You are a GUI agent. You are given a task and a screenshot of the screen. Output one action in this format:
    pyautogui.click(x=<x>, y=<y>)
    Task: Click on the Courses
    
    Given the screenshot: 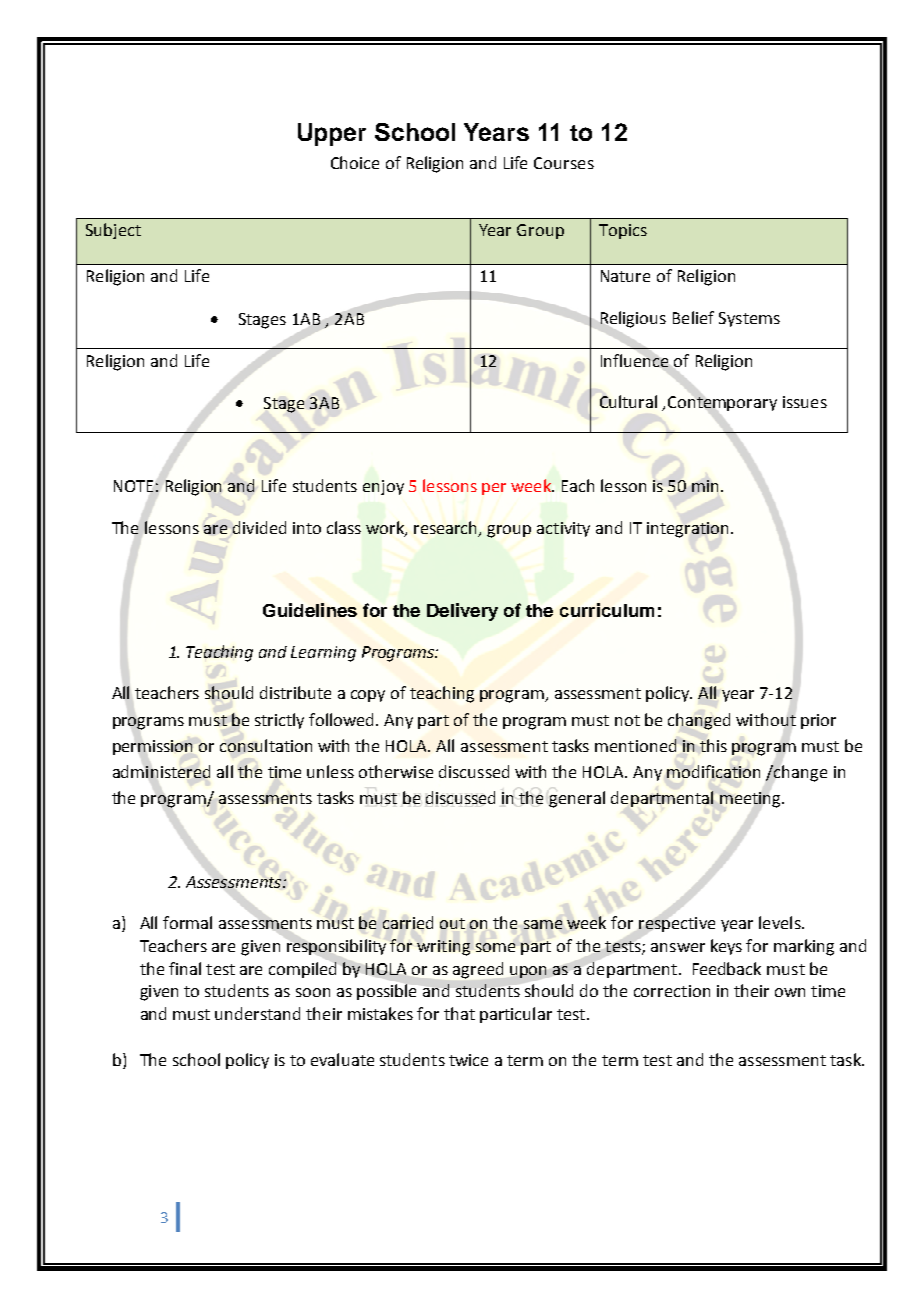 What is the action you would take?
    pyautogui.click(x=564, y=163)
